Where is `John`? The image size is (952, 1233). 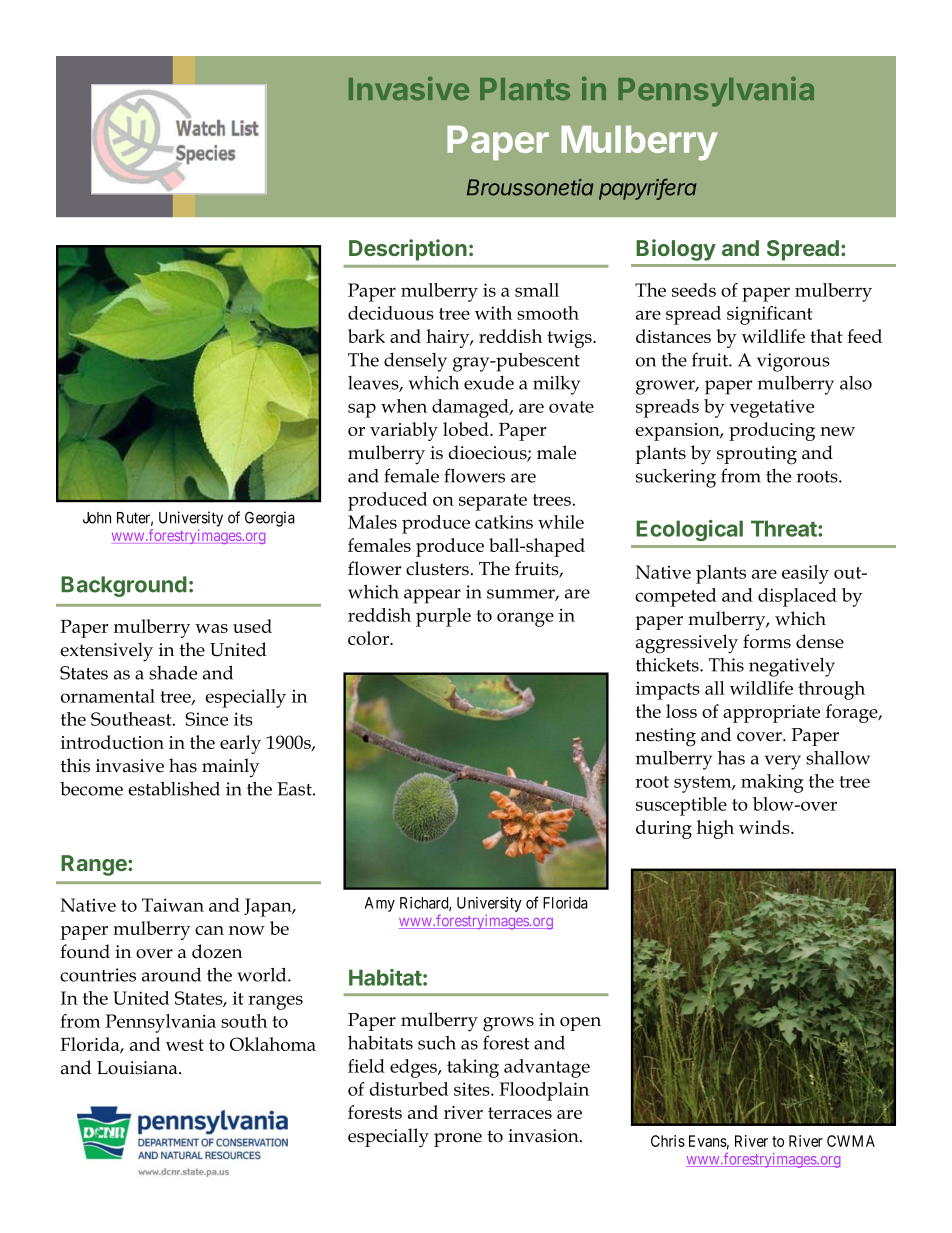
John is located at coordinates (97, 518).
